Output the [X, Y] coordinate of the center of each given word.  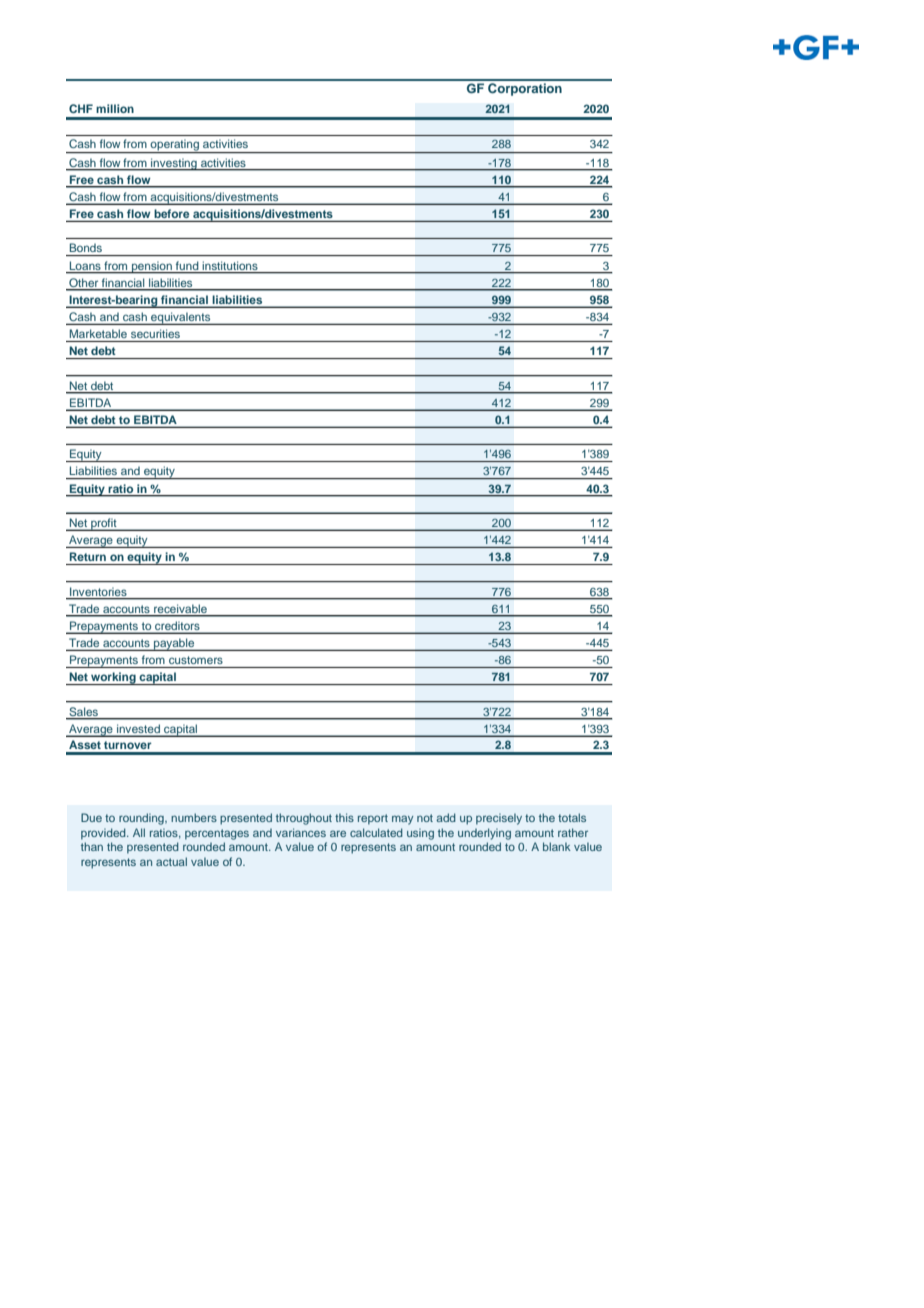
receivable [180, 609]
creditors [177, 626]
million [115, 108]
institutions [230, 266]
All [139, 832]
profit [104, 524]
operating [175, 146]
